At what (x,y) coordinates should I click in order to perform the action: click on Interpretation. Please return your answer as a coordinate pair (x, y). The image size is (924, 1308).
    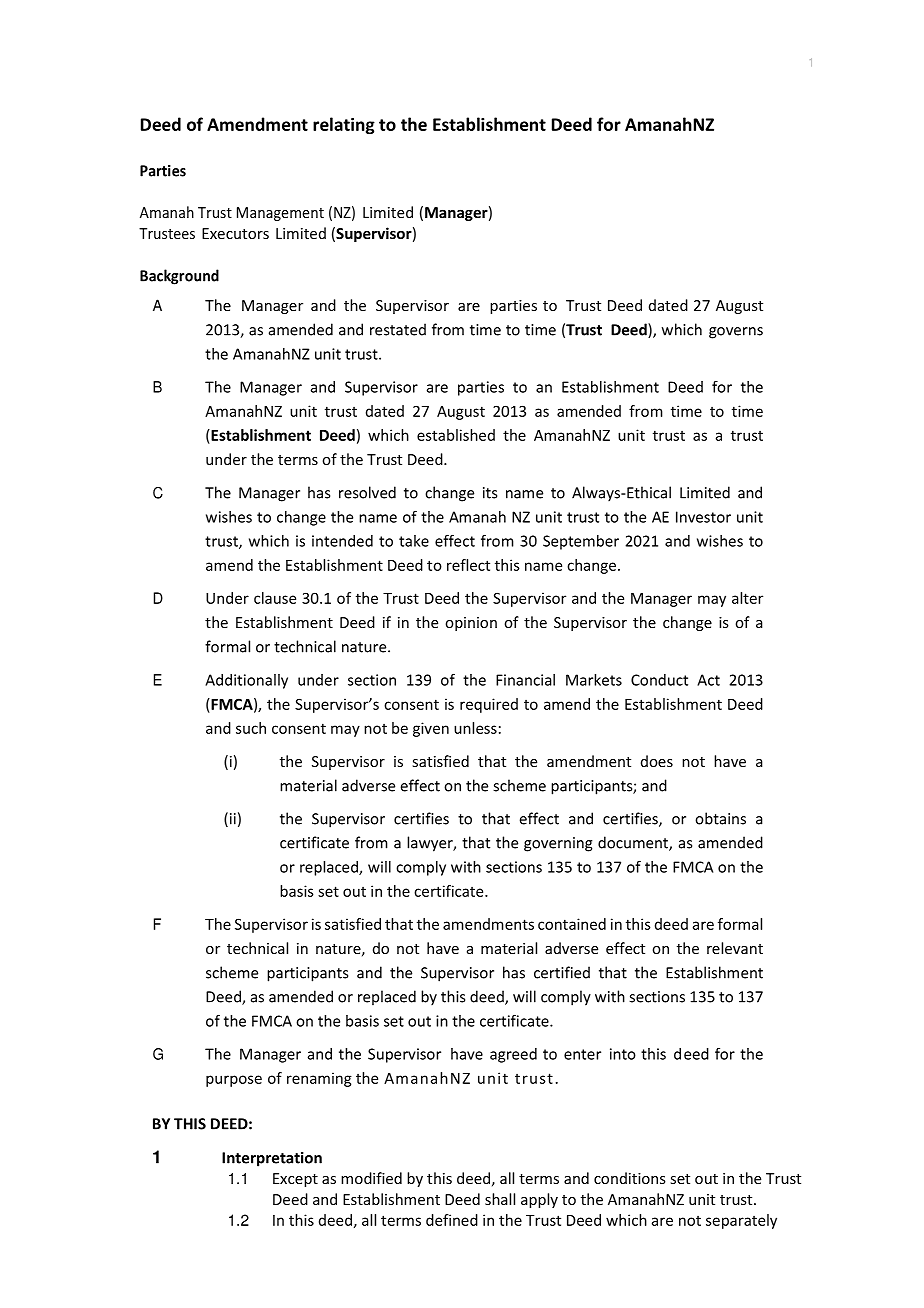
    Looking at the image, I should click on (272, 1159).
